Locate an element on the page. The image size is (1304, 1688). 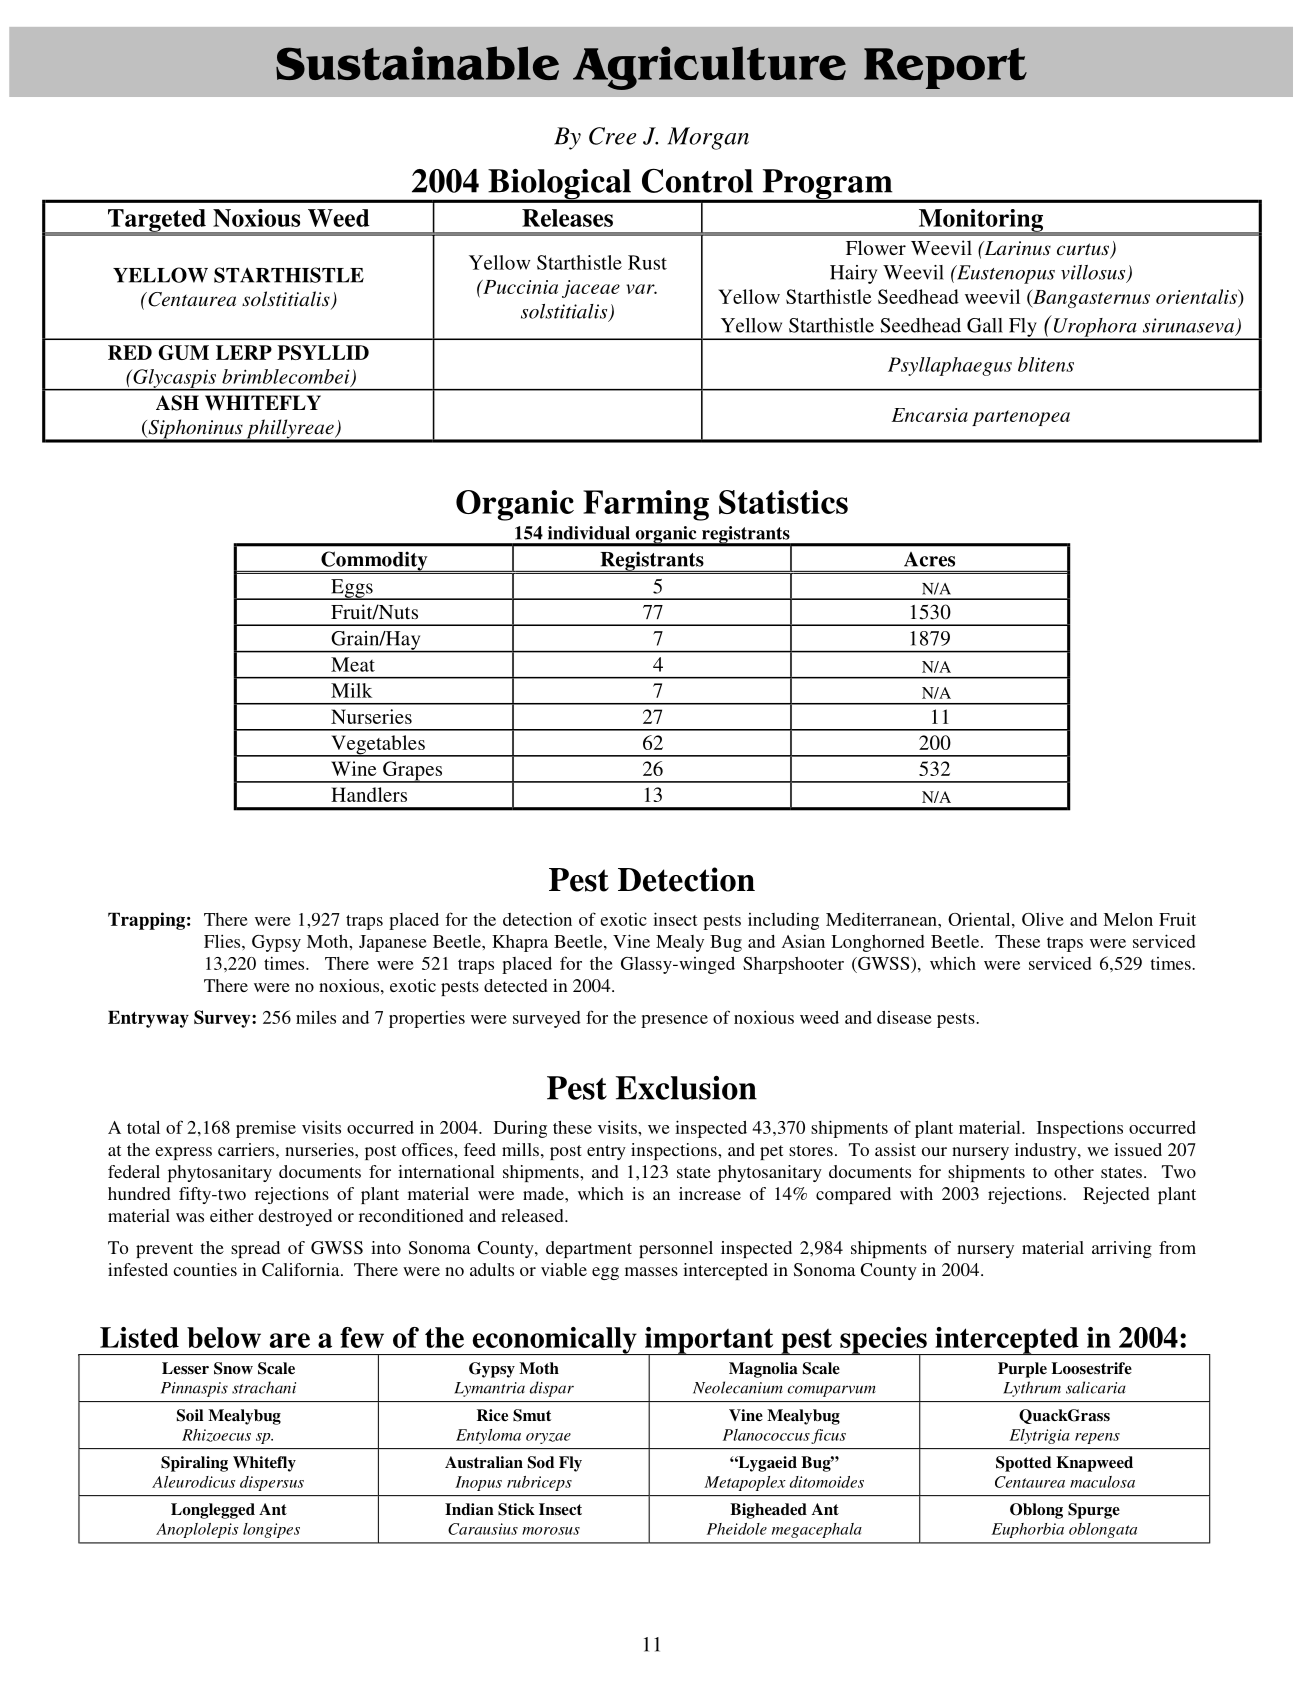
Exclusion is located at coordinates (686, 1088).
